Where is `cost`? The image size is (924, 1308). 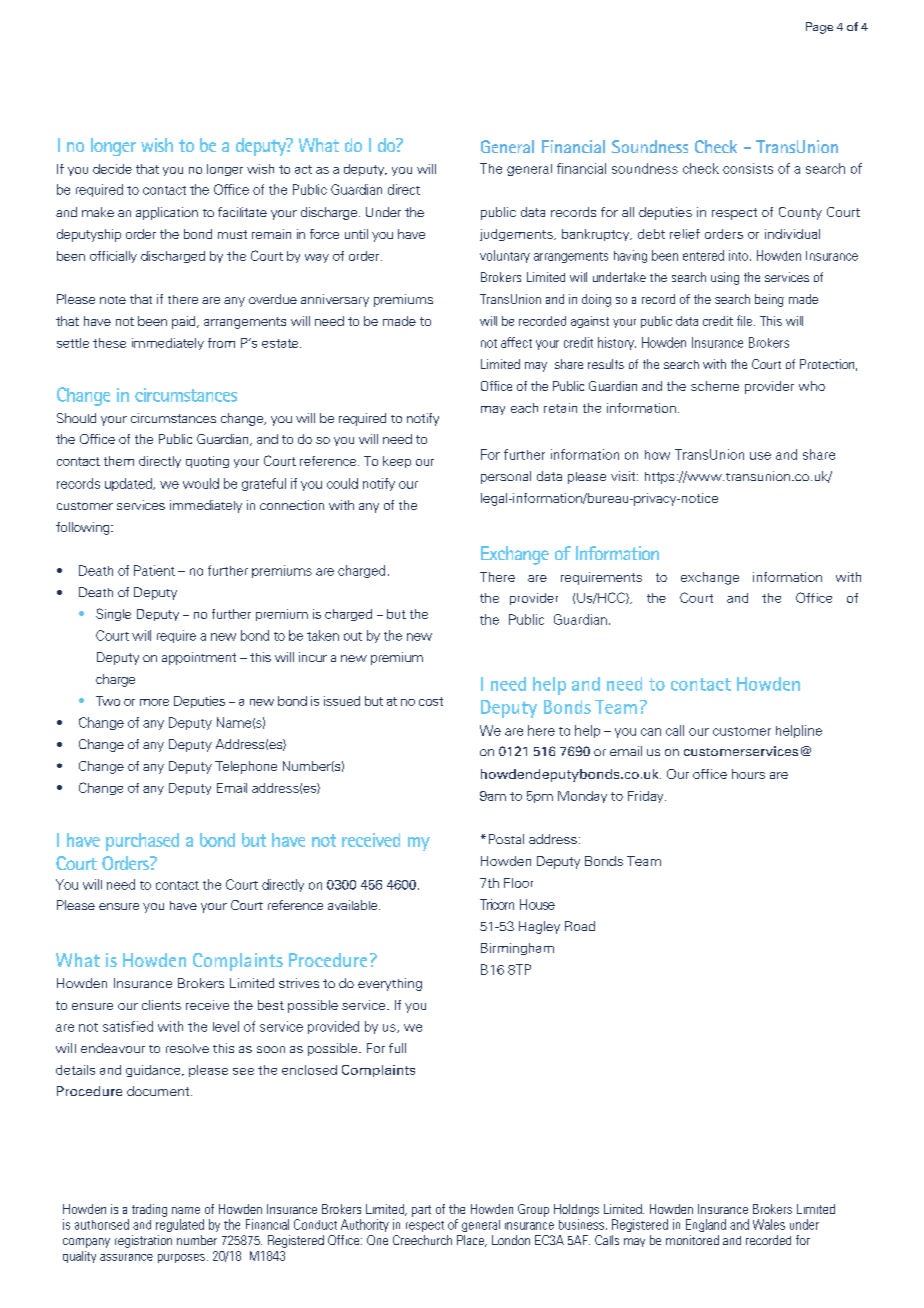
cost is located at coordinates (431, 701).
